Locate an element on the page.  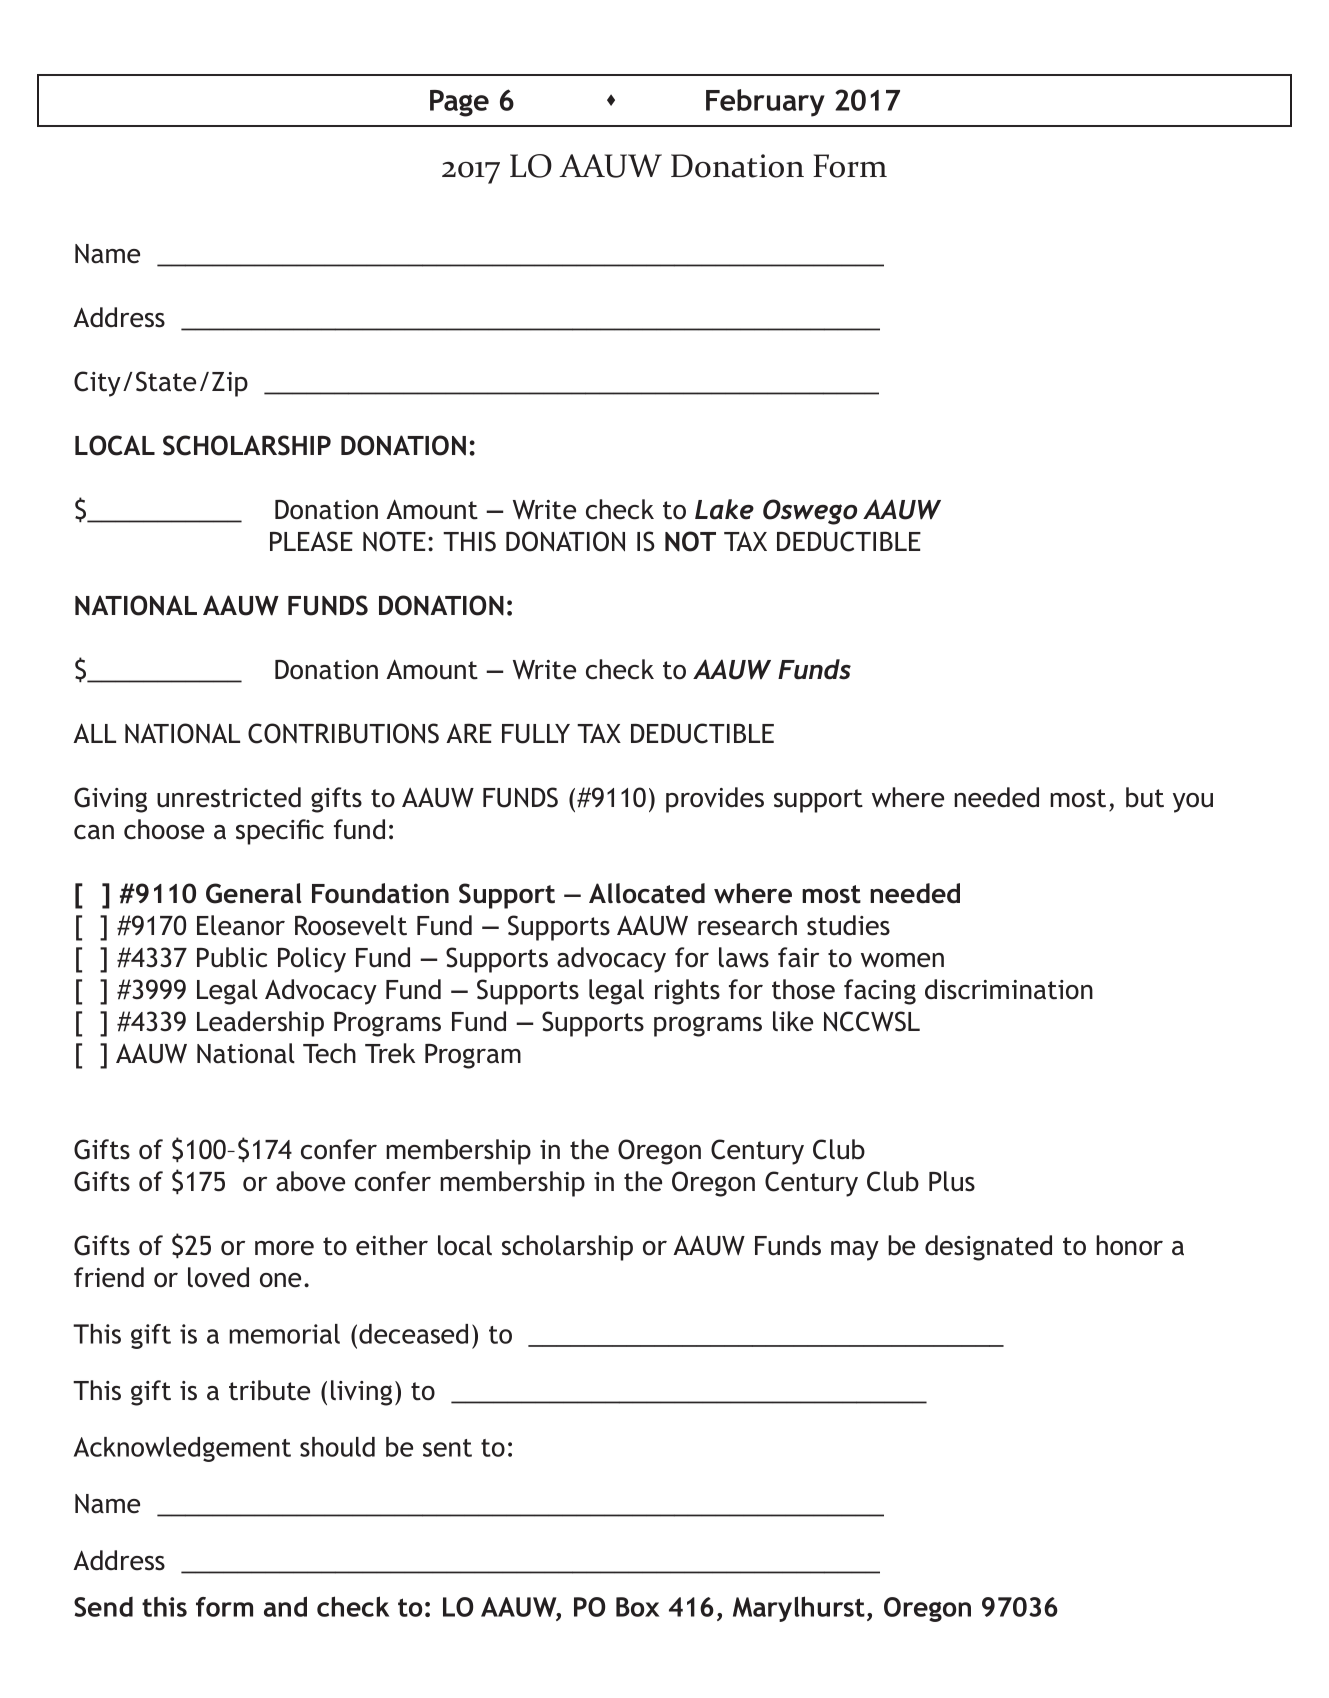
may is located at coordinates (855, 1251).
